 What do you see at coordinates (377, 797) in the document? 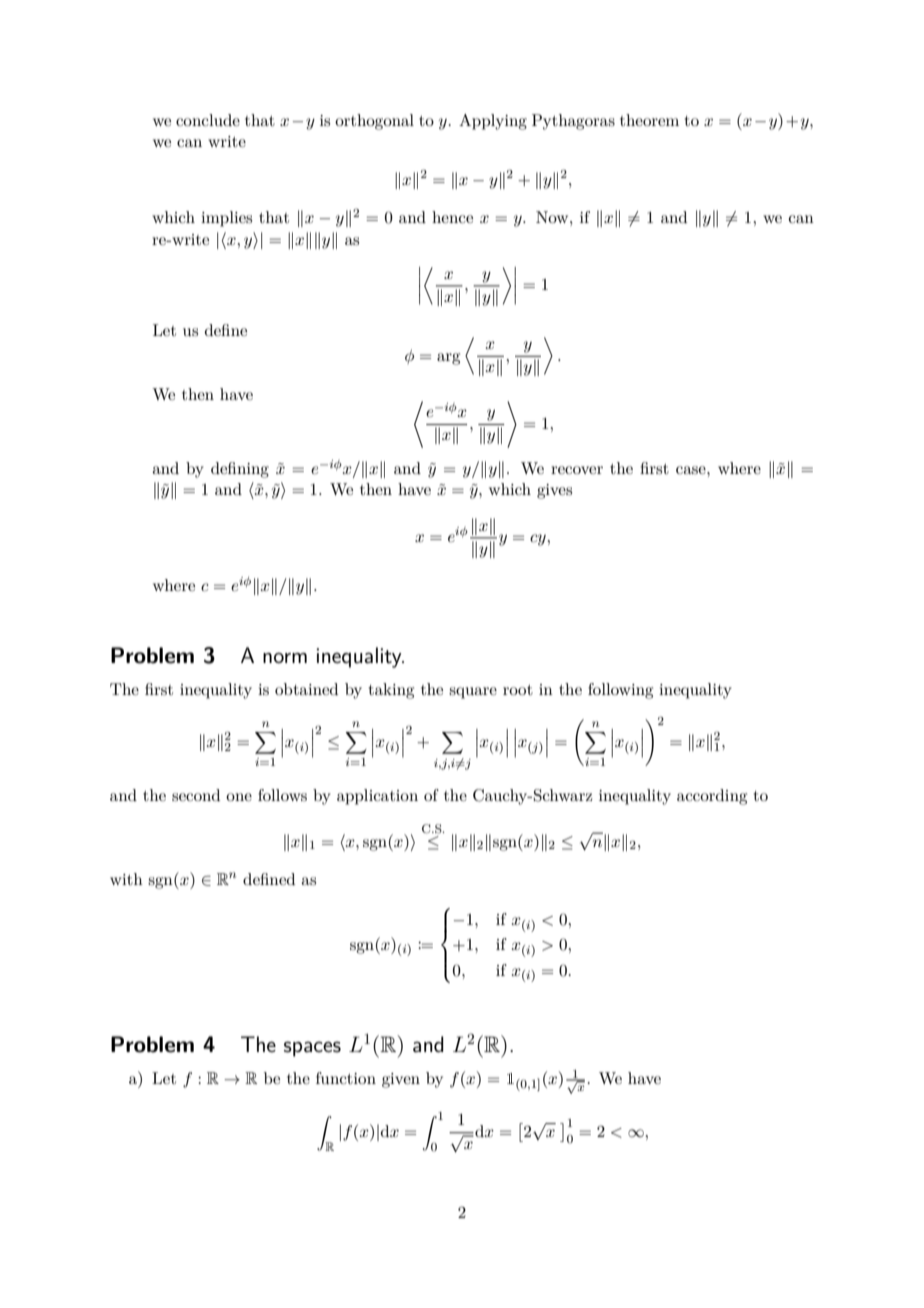
I see `application` at bounding box center [377, 797].
